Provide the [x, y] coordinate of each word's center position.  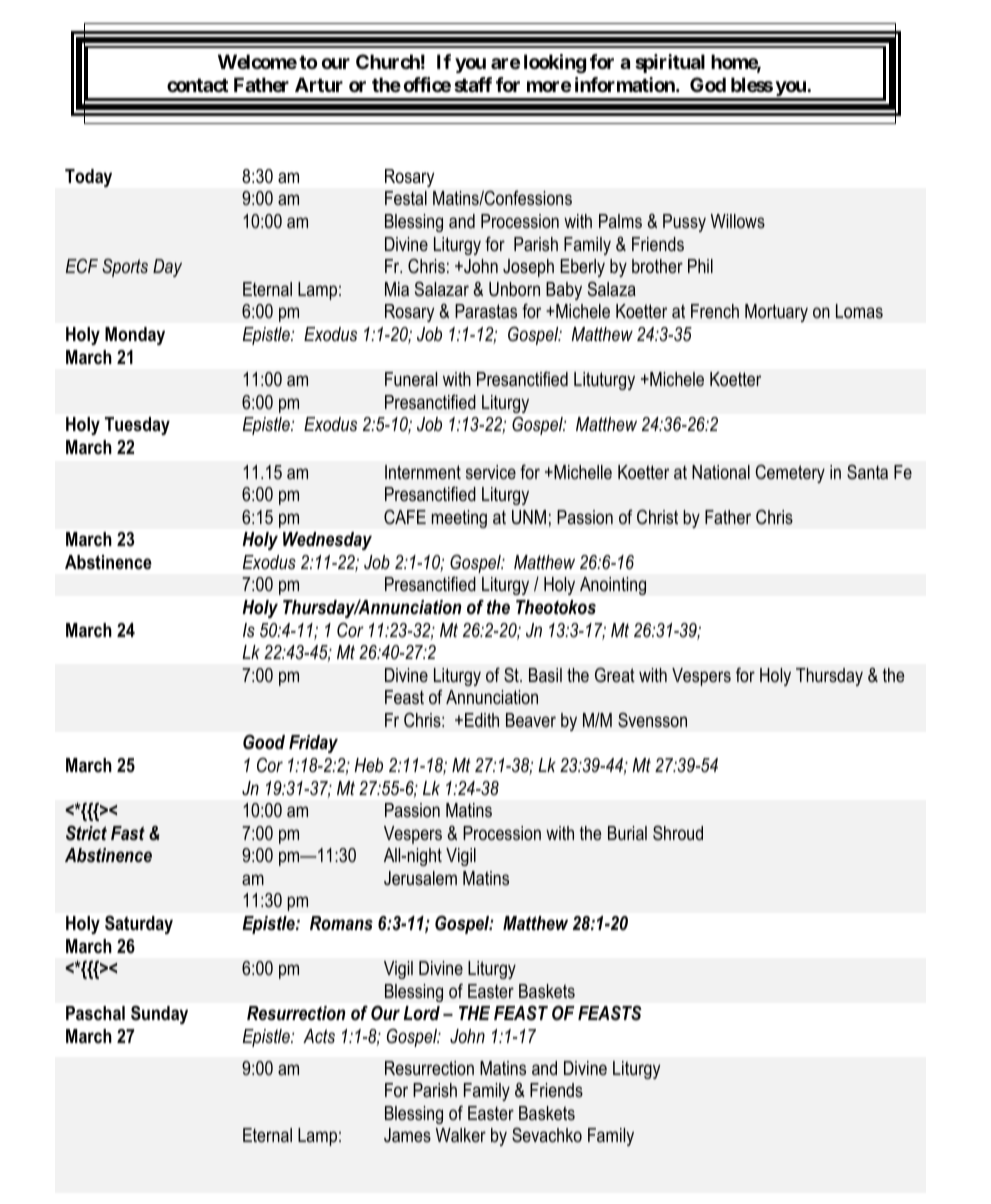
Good [264, 742]
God [708, 84]
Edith [482, 720]
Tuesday [137, 426]
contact [198, 85]
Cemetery [790, 473]
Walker [461, 1135]
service [491, 472]
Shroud [678, 833]
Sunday [159, 1014]
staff [473, 84]
